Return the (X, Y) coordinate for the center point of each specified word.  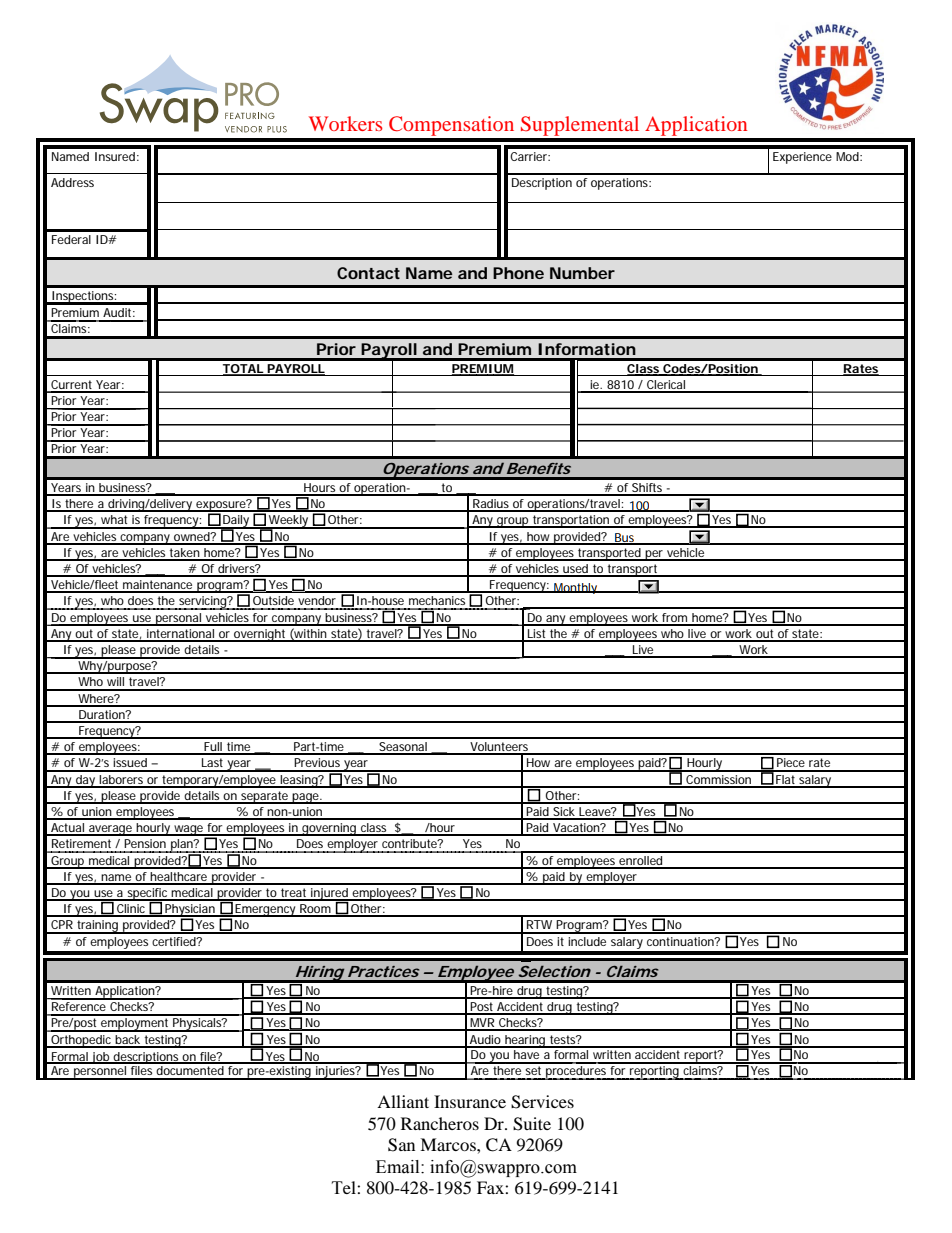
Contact (368, 273)
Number (582, 273)
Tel (345, 1187)
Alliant (403, 1101)
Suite (532, 1124)
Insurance (470, 1101)
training (98, 927)
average (111, 830)
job (101, 1058)
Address (72, 182)
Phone (518, 273)
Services (542, 1102)
